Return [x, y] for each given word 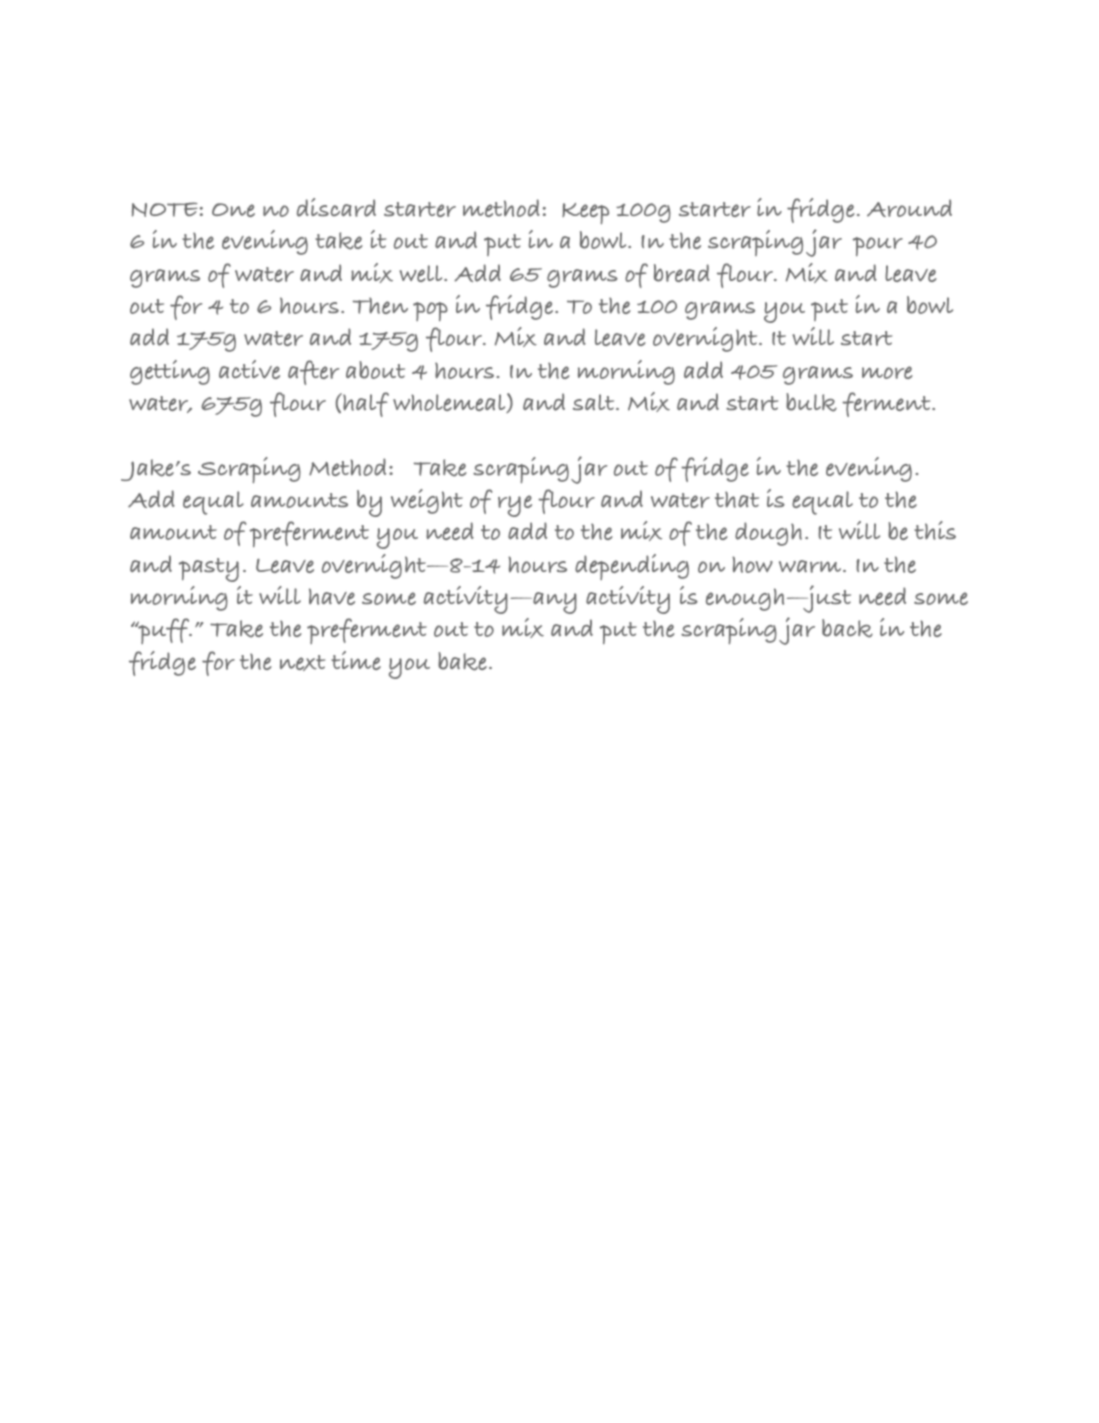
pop [430, 311]
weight [427, 501]
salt [595, 402]
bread [682, 273]
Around [909, 208]
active [249, 369]
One [233, 210]
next [302, 663]
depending [632, 567]
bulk [811, 402]
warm [811, 566]
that [737, 499]
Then [380, 305]
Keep [585, 213]
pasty [209, 570]
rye [515, 506]
